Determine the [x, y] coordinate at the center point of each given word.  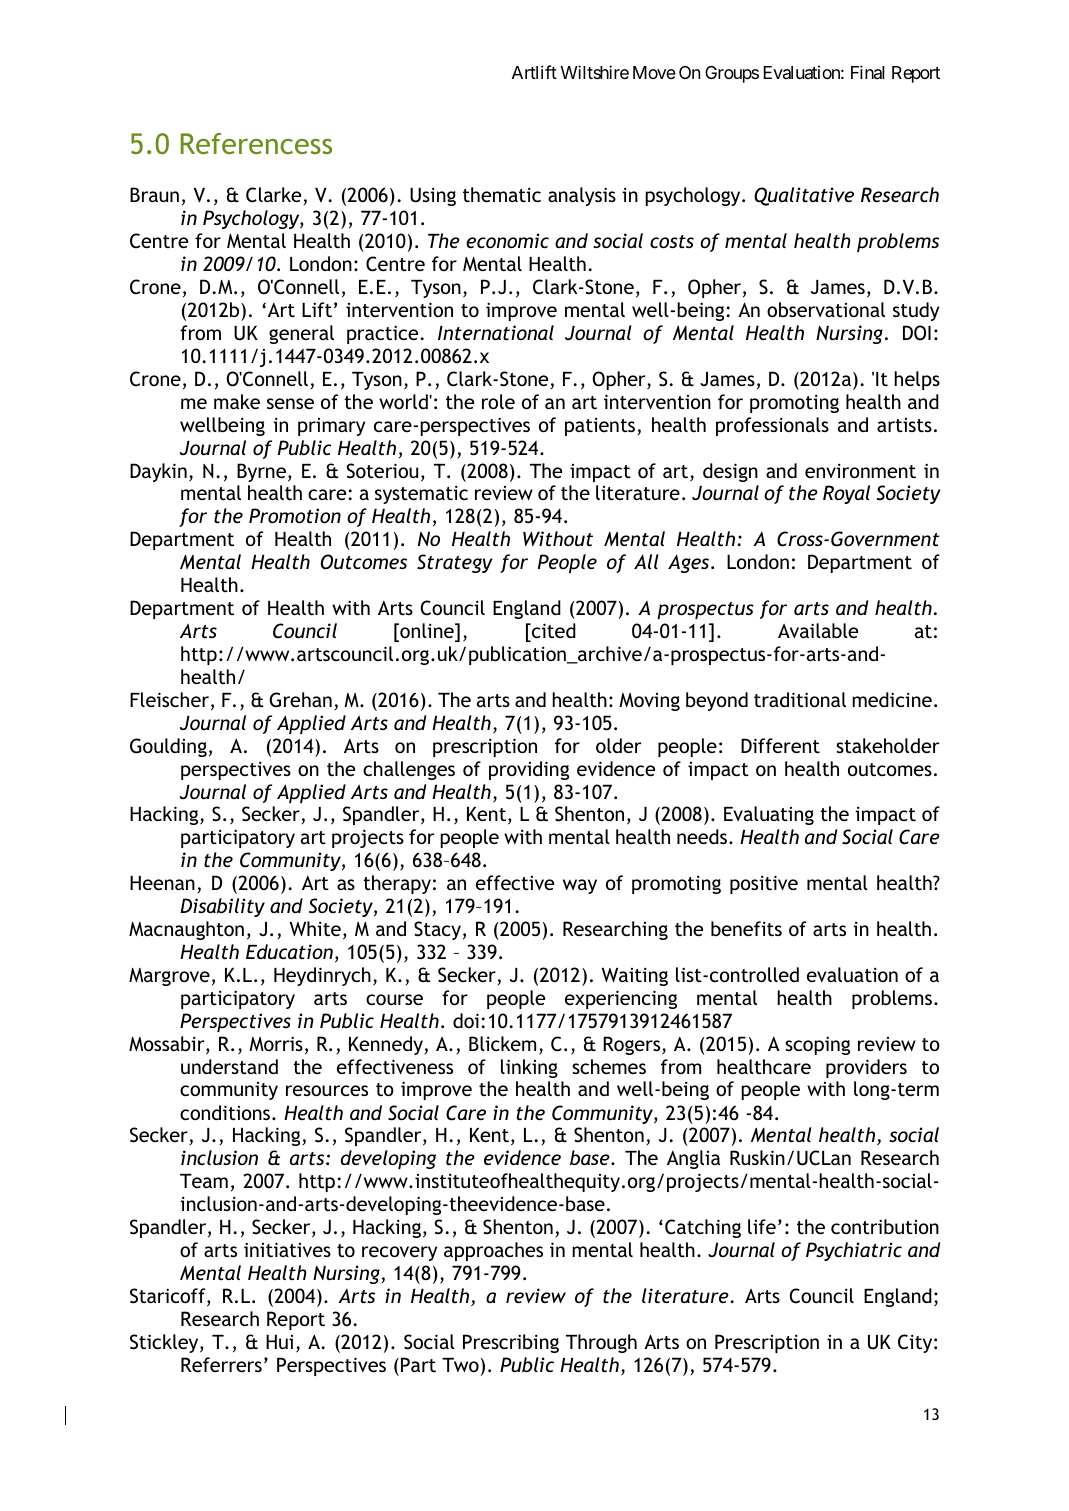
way [580, 886]
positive [764, 884]
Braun [154, 194]
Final [868, 72]
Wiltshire [595, 72]
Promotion [295, 515]
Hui [279, 1342]
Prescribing [511, 1343]
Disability [222, 907]
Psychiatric [854, 1251]
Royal [846, 494]
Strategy [455, 563]
